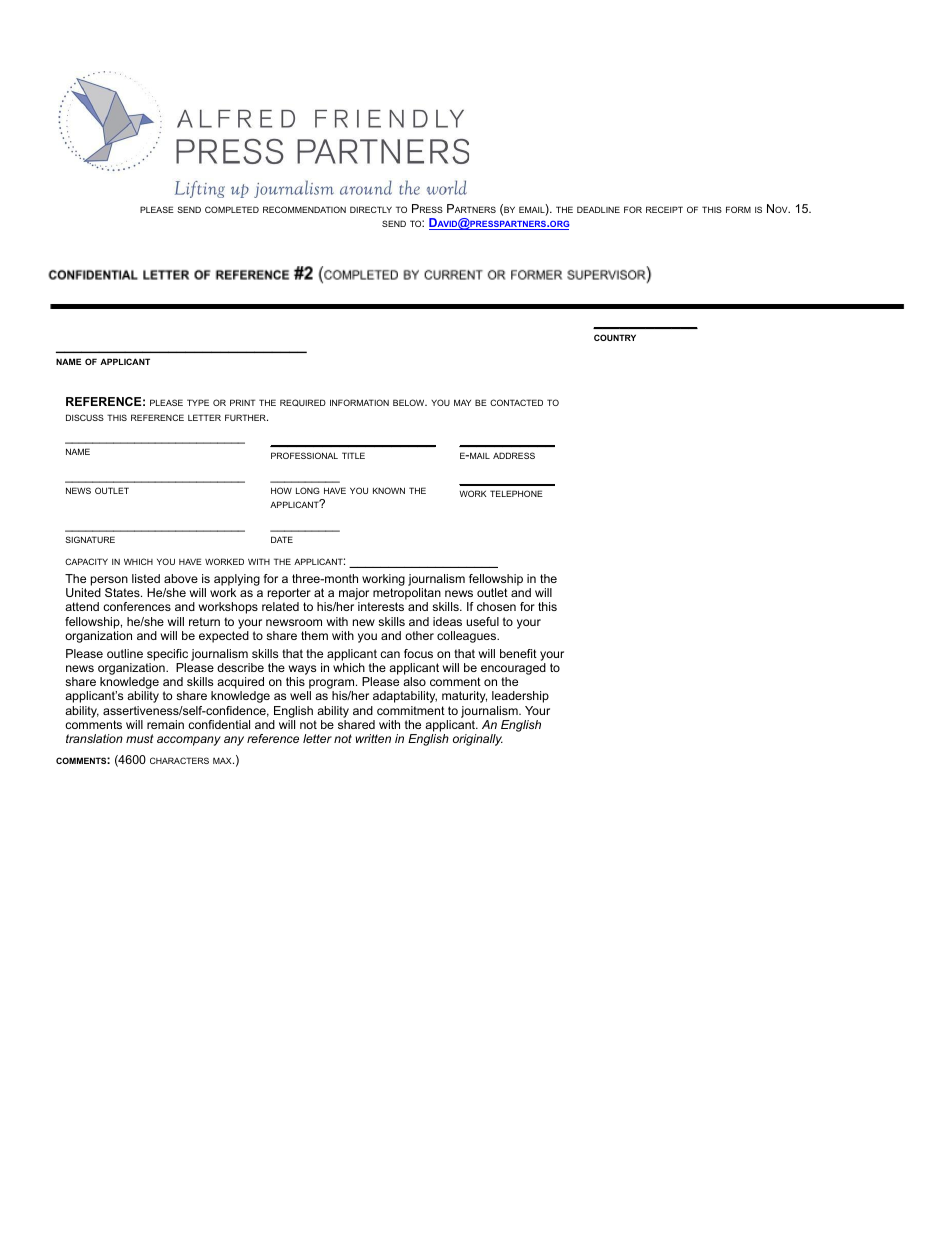  I want to click on COMPLETED, so click(232, 209).
